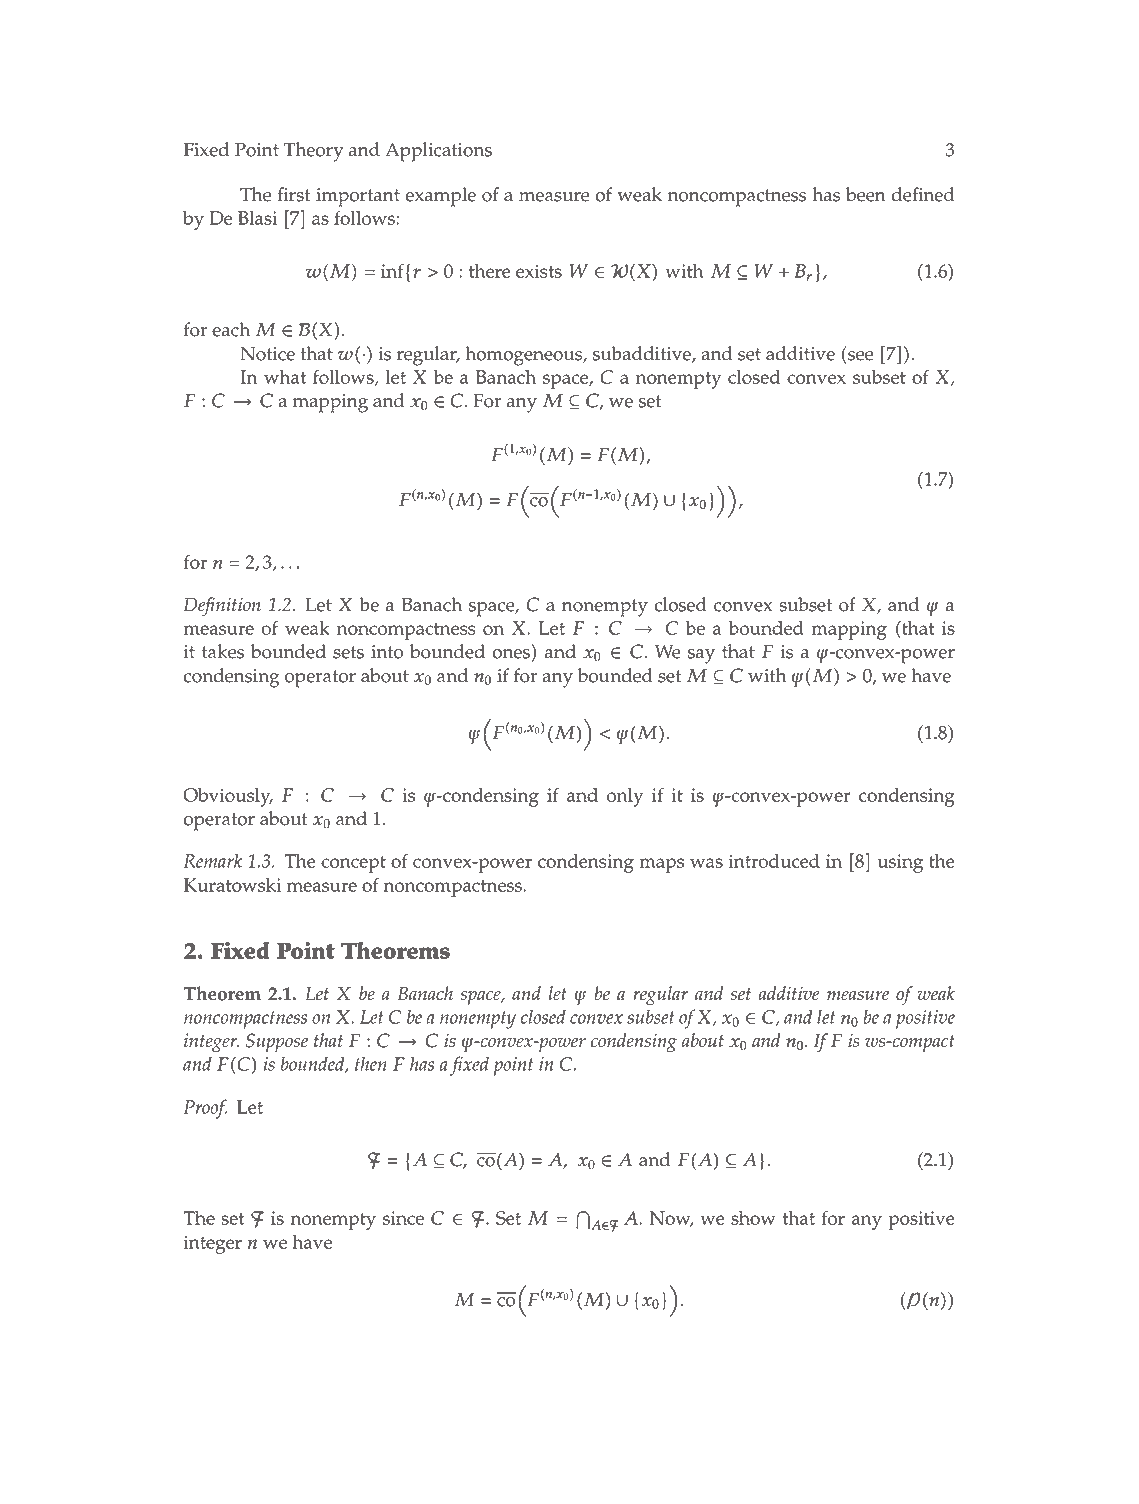 The height and width of the image is (1504, 1139). Describe the element at coordinates (774, 861) in the image. I see `introduced` at that location.
